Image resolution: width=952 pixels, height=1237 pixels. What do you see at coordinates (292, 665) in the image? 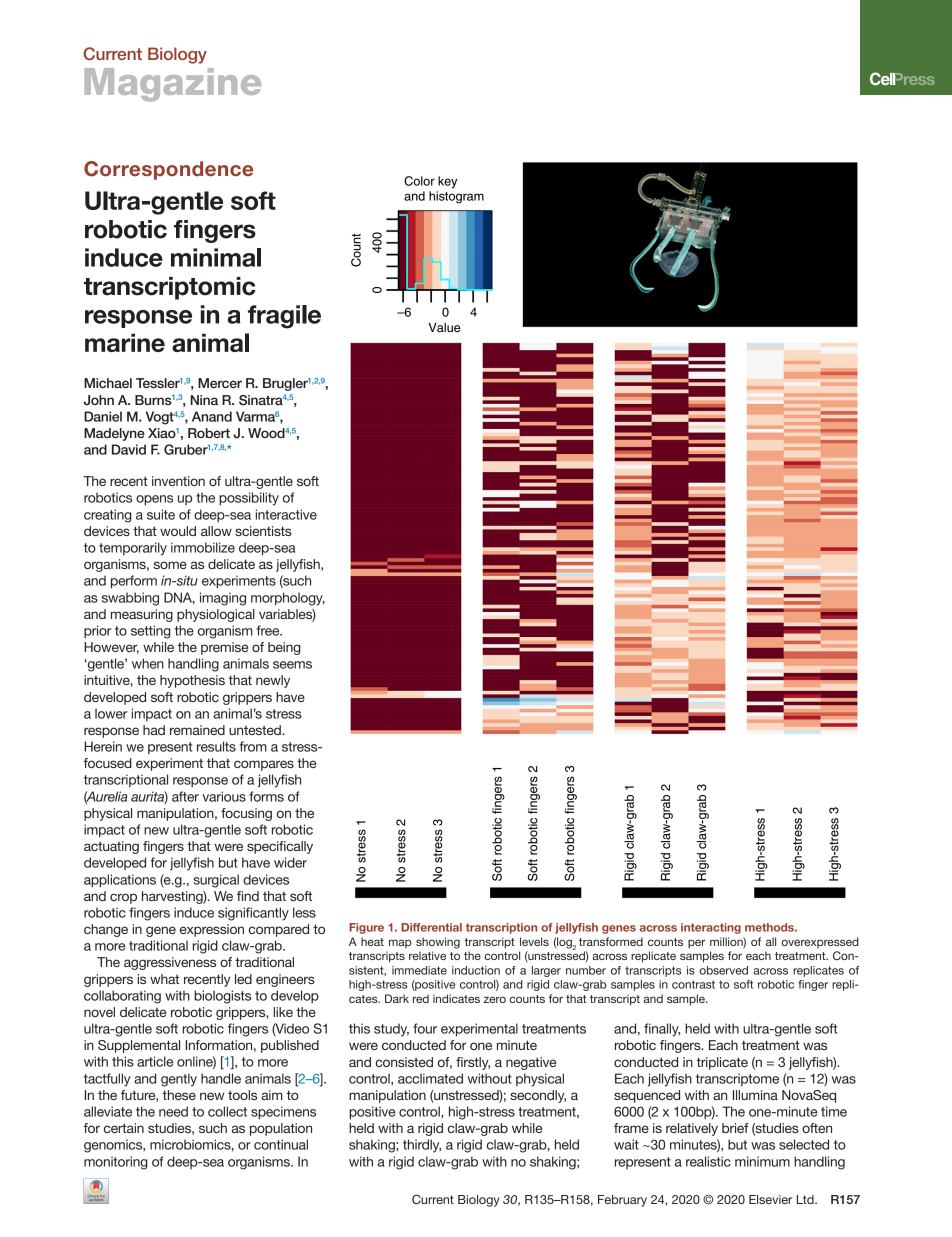
I see `seems` at bounding box center [292, 665].
